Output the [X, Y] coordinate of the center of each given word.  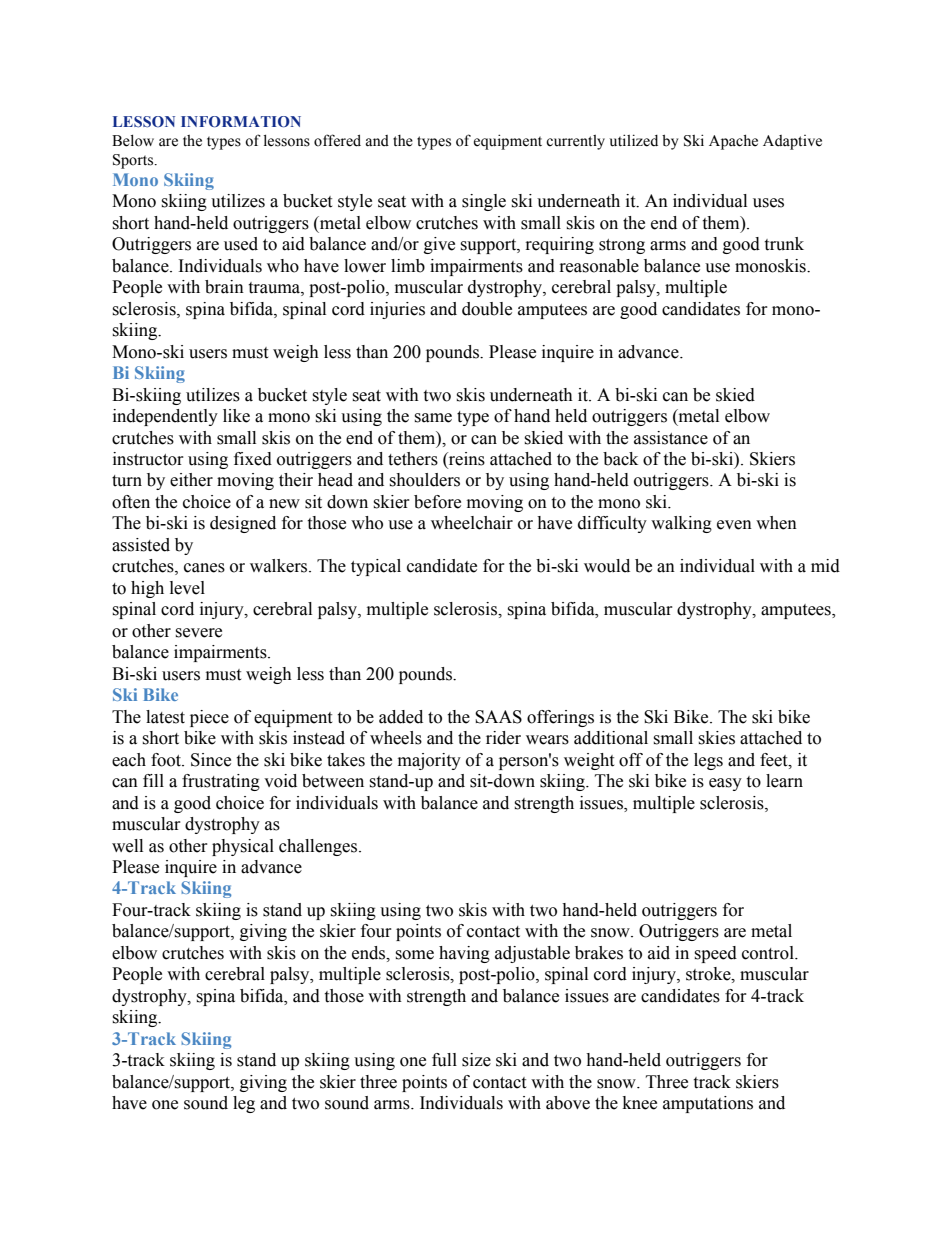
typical [376, 567]
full [444, 1060]
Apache [733, 142]
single [484, 202]
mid [825, 566]
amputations [708, 1104]
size [476, 1060]
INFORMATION [241, 121]
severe [198, 633]
